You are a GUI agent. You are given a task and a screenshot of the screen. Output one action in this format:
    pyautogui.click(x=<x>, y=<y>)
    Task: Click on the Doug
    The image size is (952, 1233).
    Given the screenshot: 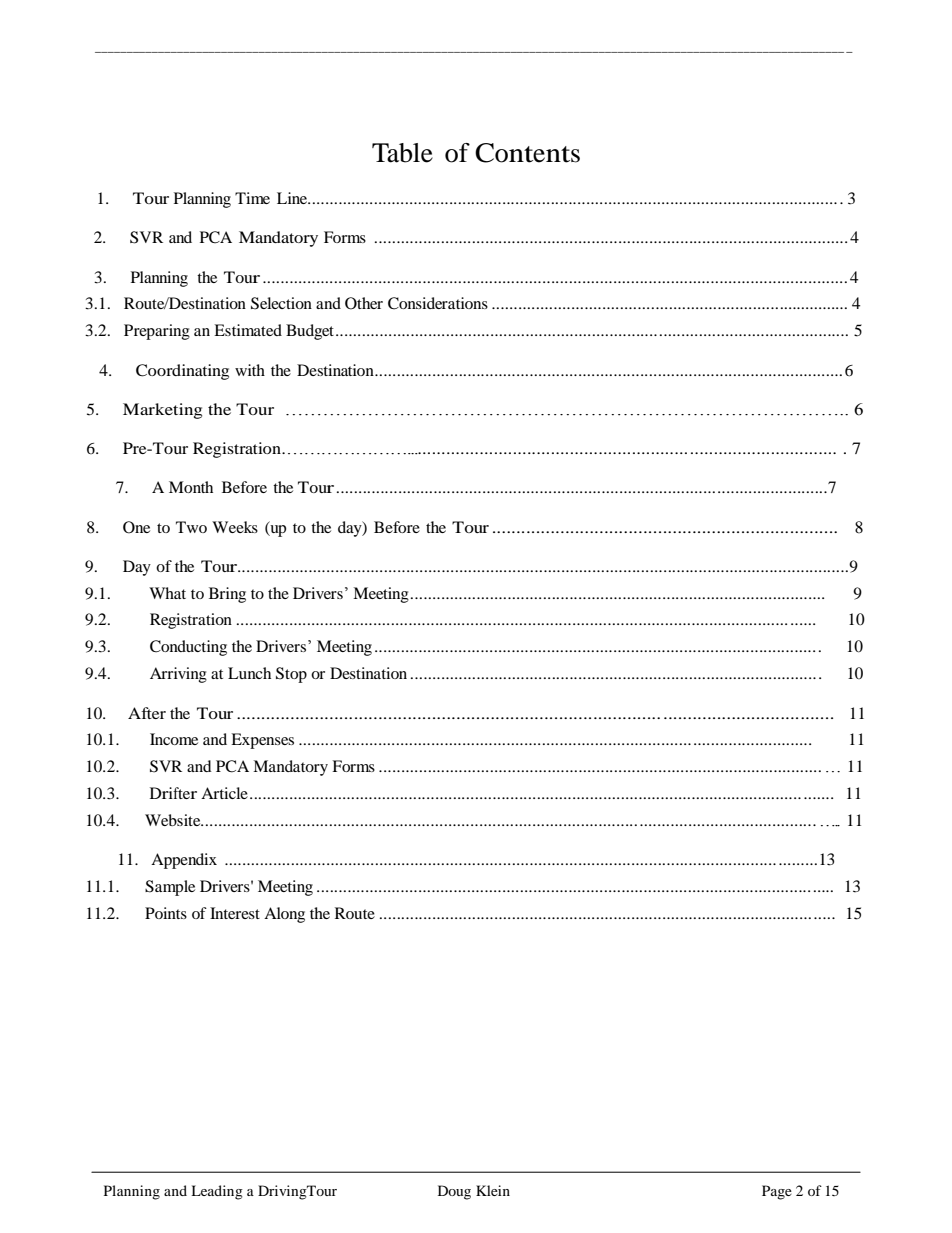 What is the action you would take?
    pyautogui.click(x=454, y=1192)
